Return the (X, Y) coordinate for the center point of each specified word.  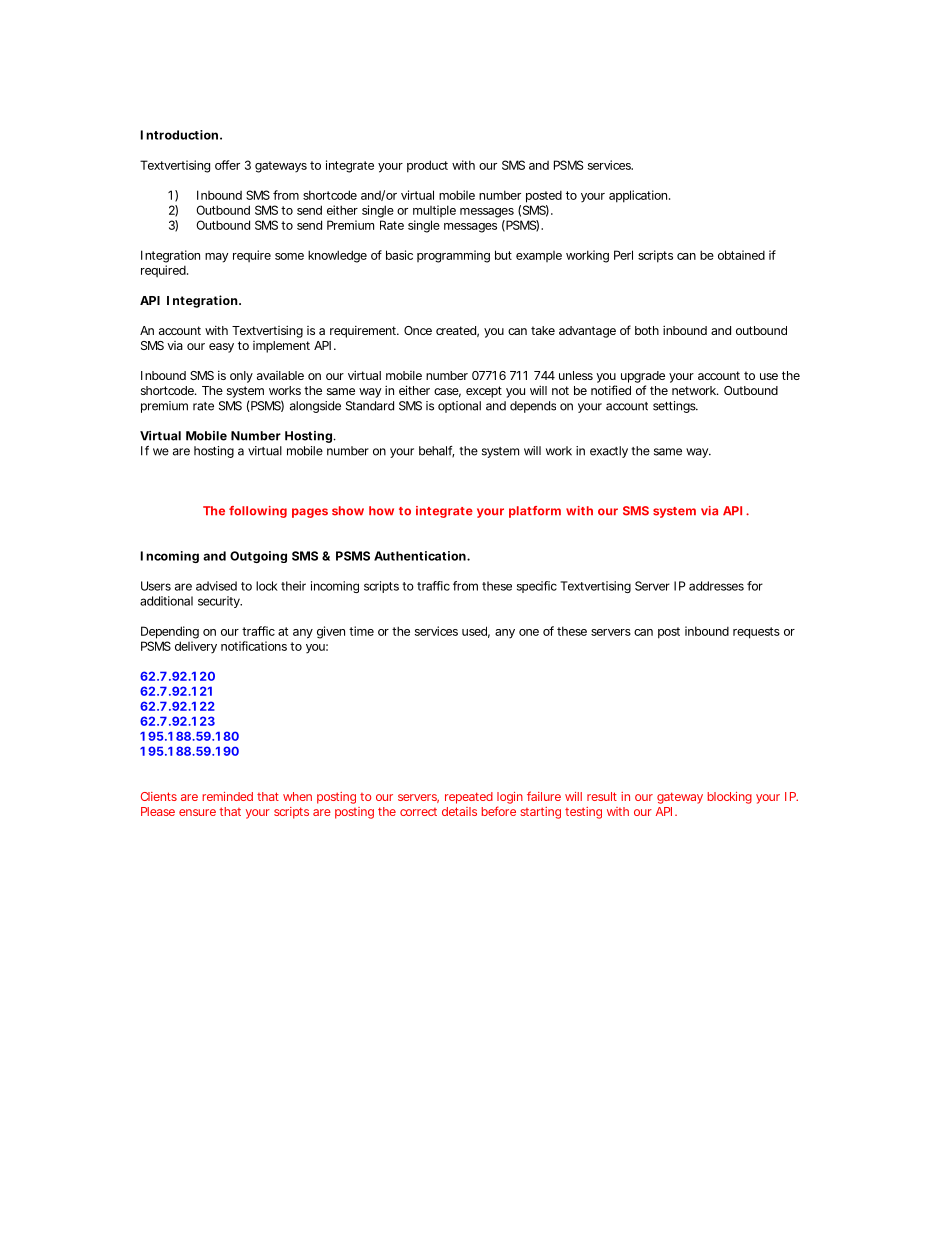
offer (227, 165)
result (602, 796)
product (427, 166)
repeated (469, 798)
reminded (227, 796)
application (639, 196)
